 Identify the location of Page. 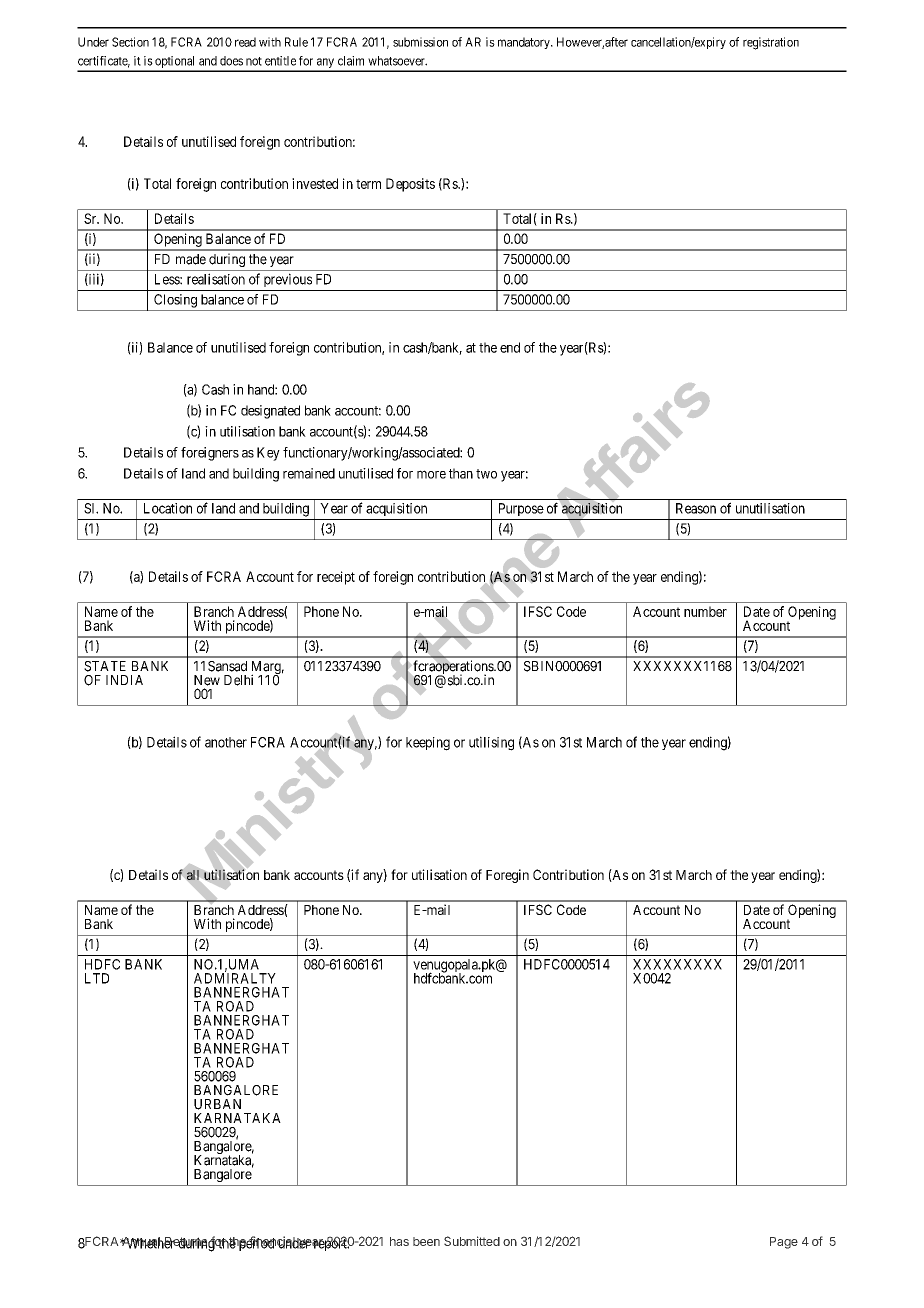
(784, 1243).
